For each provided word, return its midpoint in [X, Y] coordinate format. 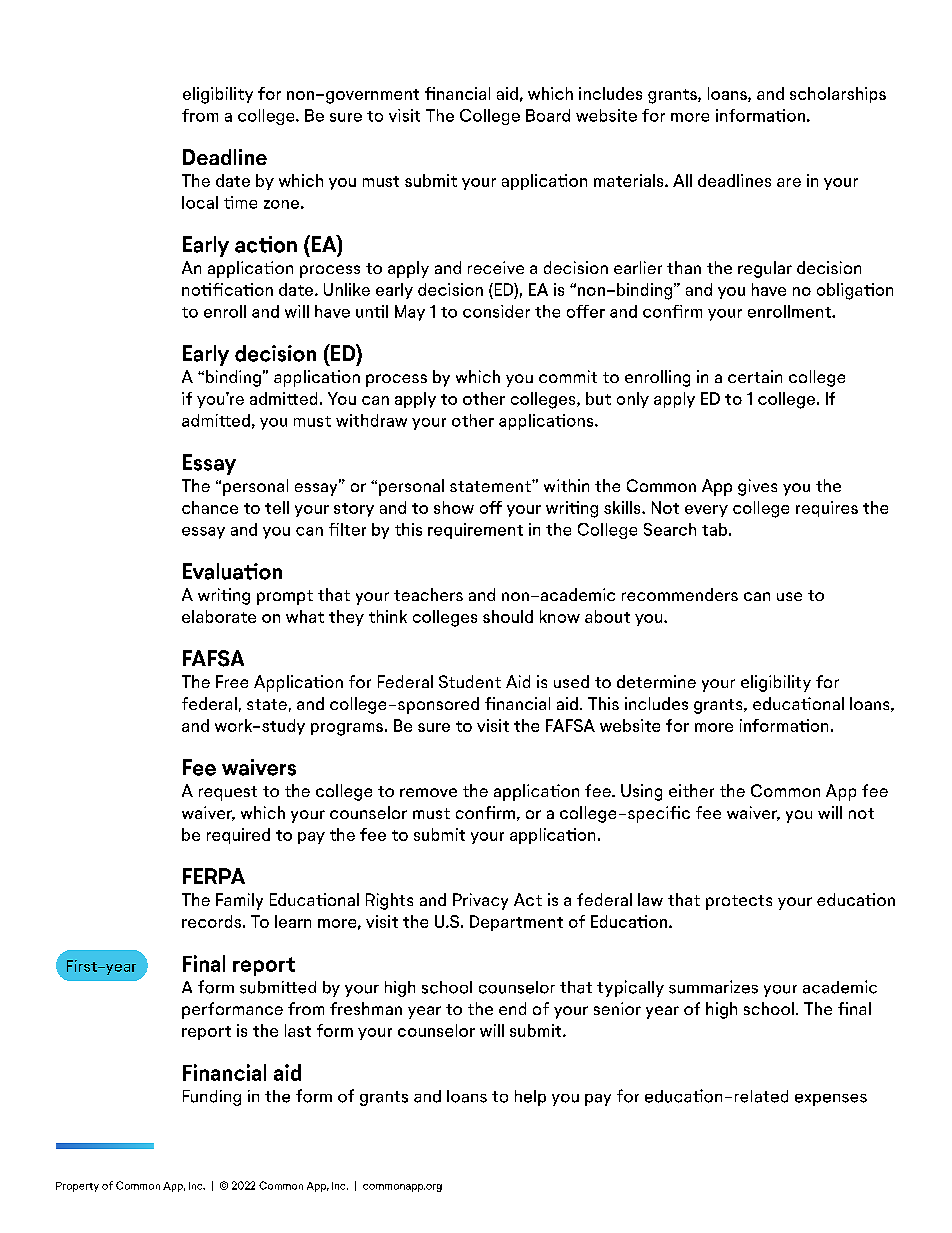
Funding [212, 1098]
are [789, 182]
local [200, 202]
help [530, 1098]
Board [548, 115]
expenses [831, 1100]
